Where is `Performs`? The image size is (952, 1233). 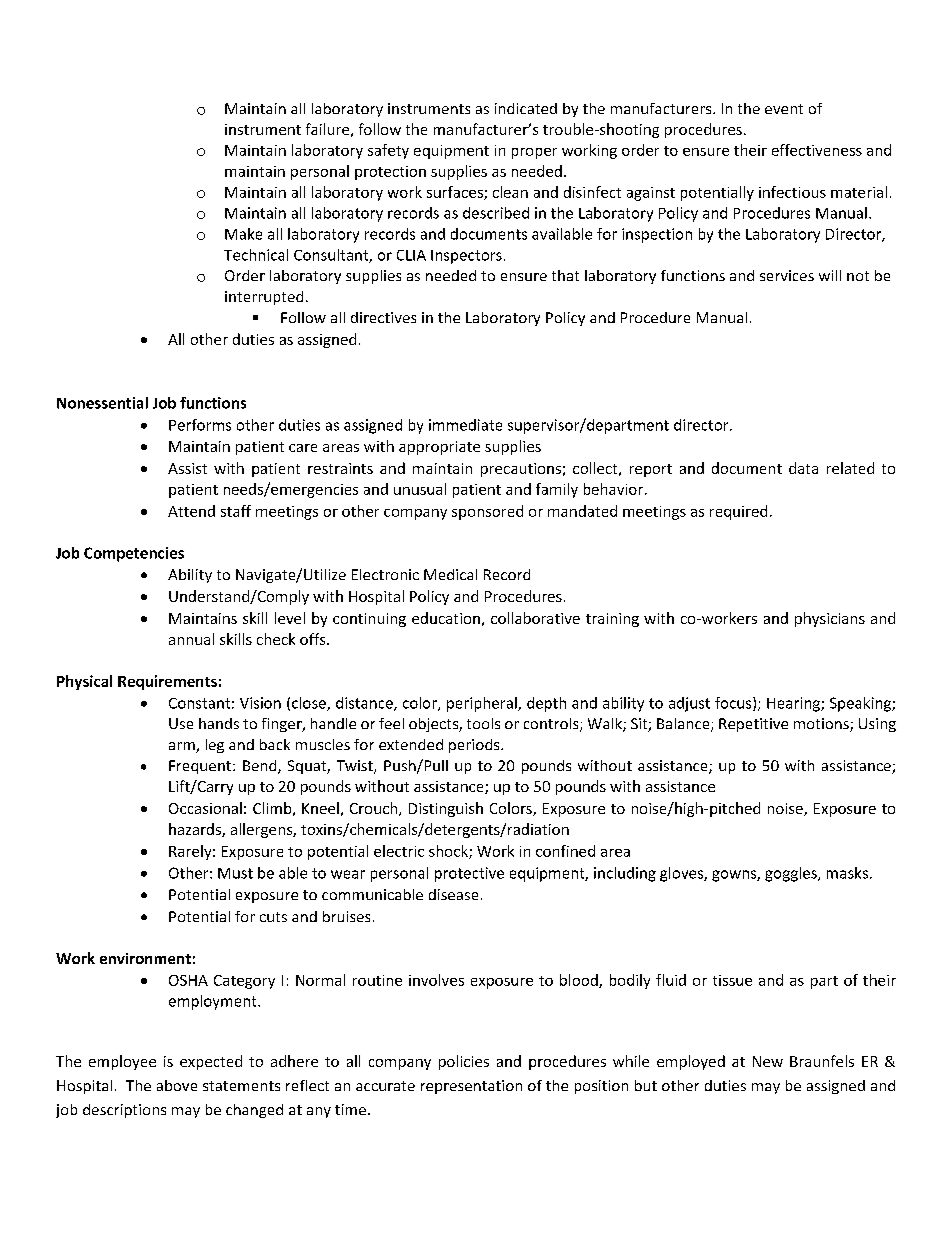
Performs is located at coordinates (200, 425).
